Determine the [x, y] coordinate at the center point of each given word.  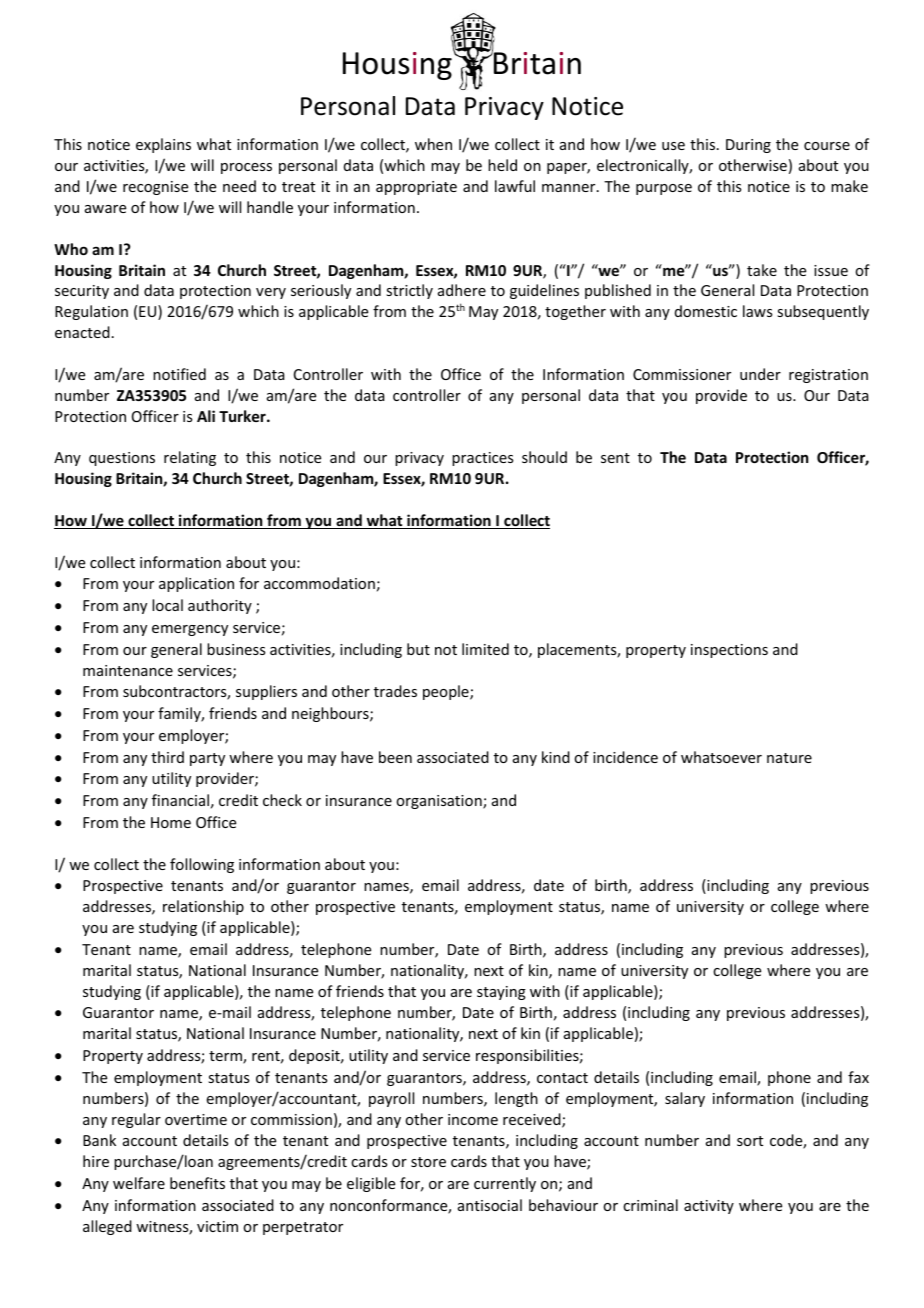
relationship [203, 907]
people [447, 692]
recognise [155, 188]
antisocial [490, 1205]
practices [482, 459]
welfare [139, 1183]
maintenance [128, 670]
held [502, 165]
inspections [729, 651]
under [760, 374]
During [748, 146]
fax [858, 1077]
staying [501, 993]
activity [709, 1207]
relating [190, 458]
